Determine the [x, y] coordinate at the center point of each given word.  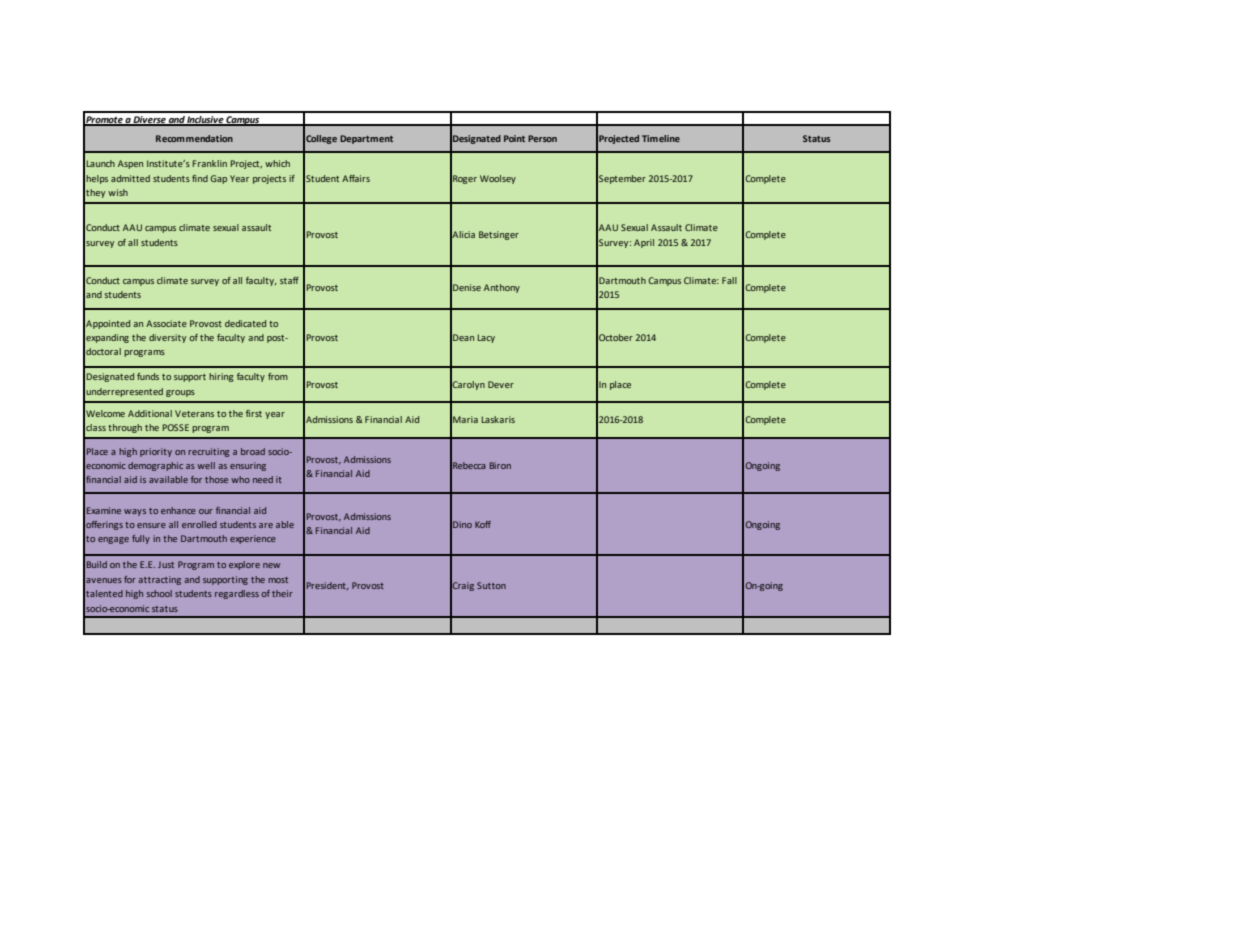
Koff [483, 524]
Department [366, 139]
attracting [160, 580]
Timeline [661, 138]
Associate [166, 323]
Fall [729, 280]
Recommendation [194, 138]
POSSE [176, 427]
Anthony [502, 288]
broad [253, 451]
